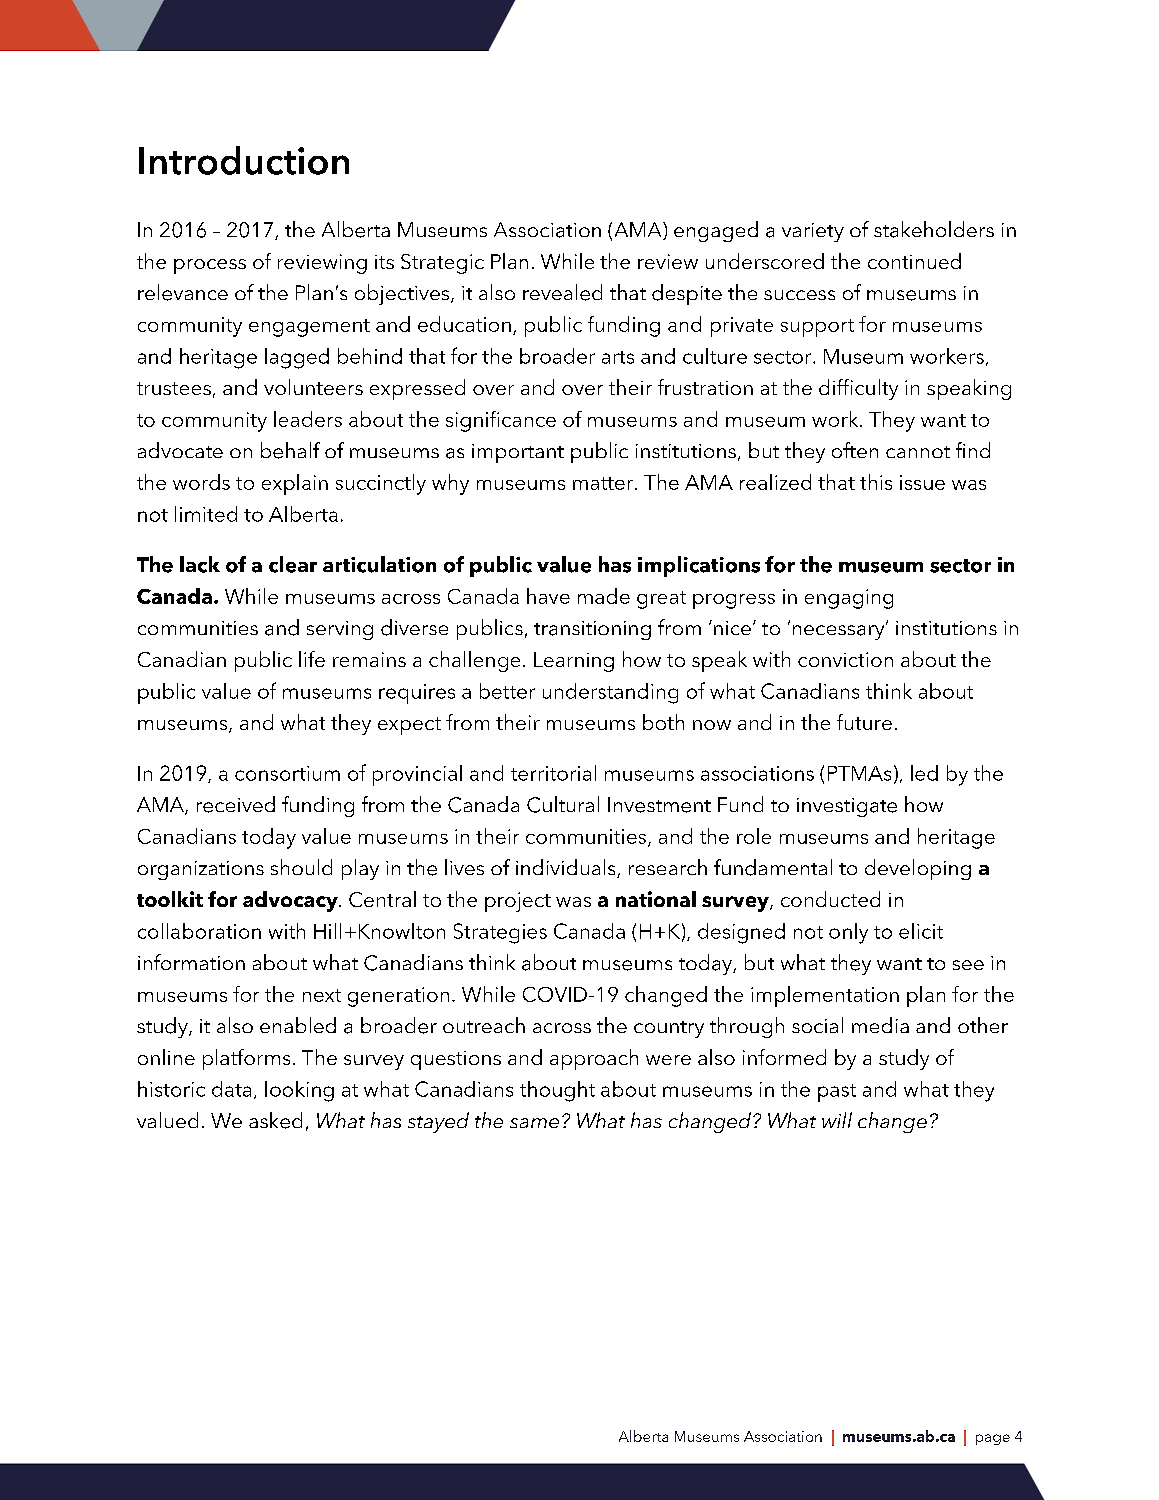  I want to click on asked, so click(275, 1120).
